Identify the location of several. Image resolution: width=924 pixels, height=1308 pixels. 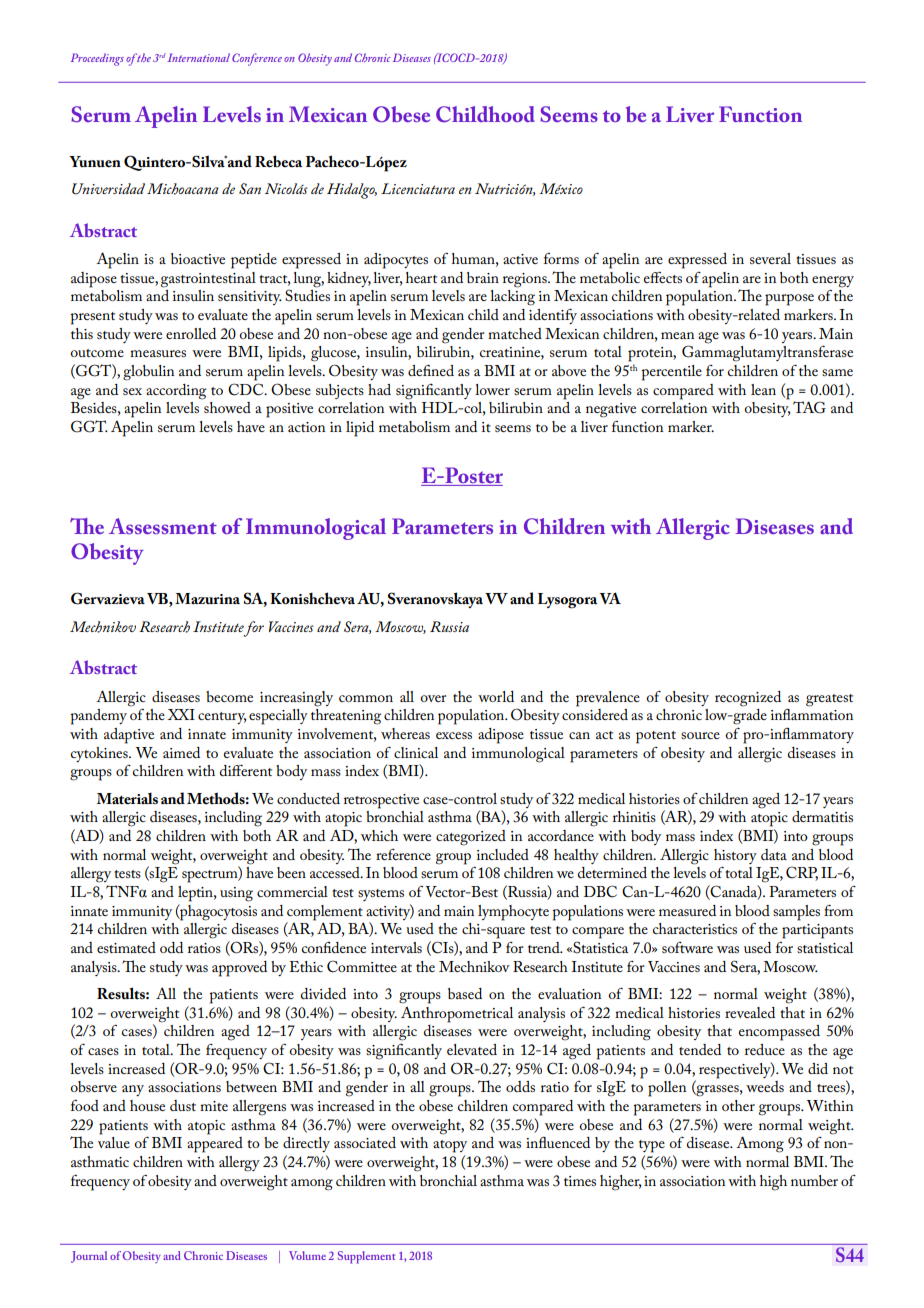
(770, 258).
